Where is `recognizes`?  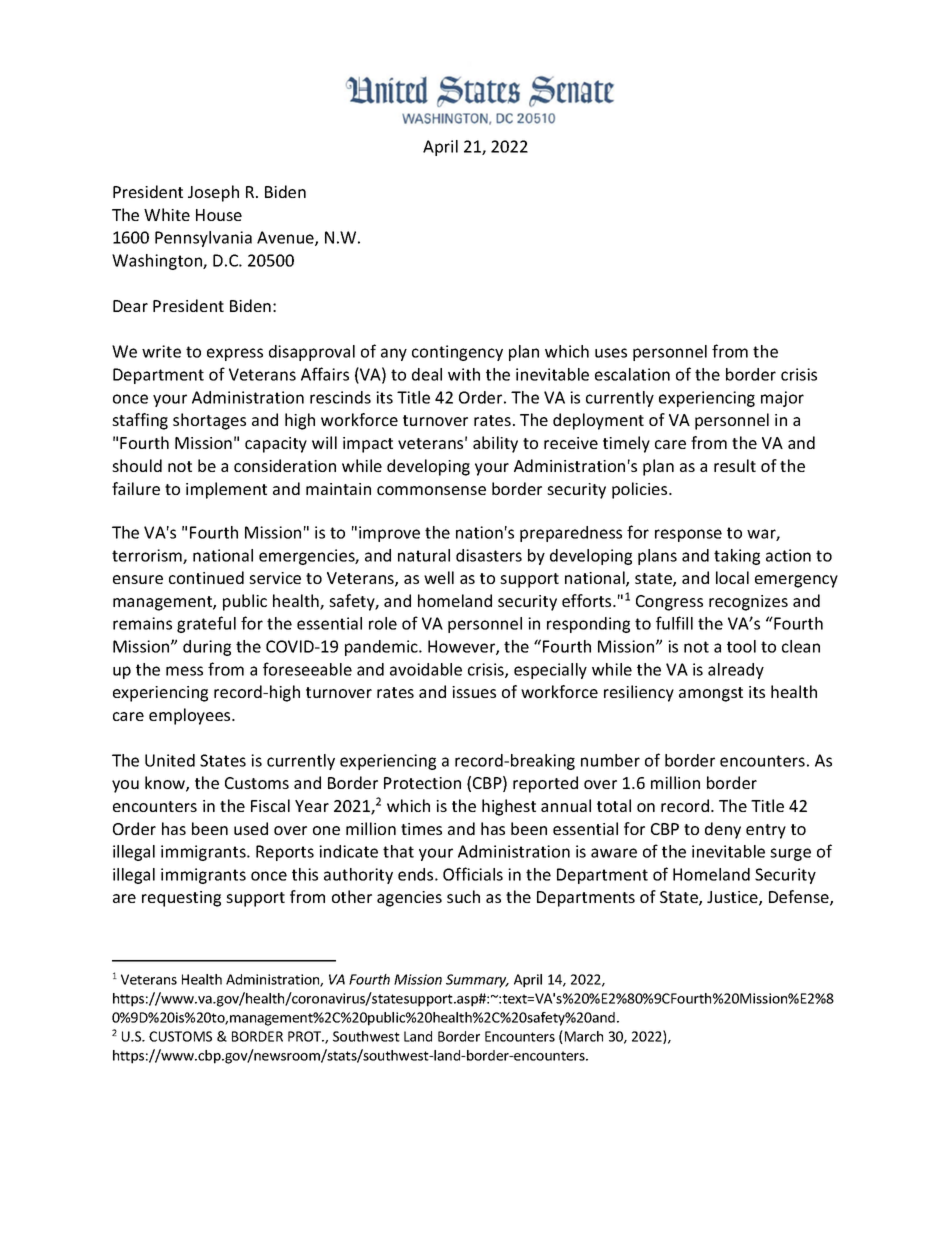
recognizes is located at coordinates (748, 603).
